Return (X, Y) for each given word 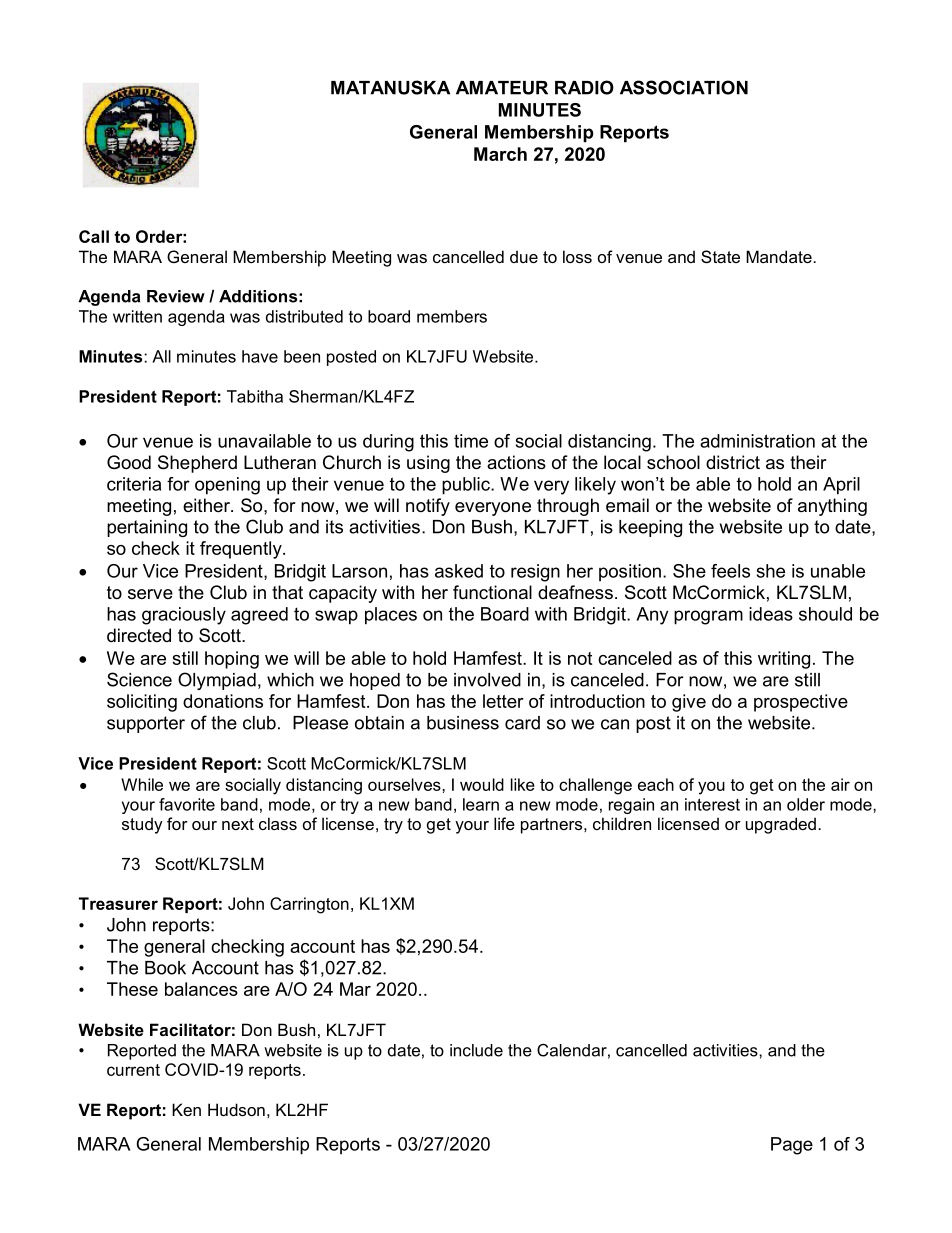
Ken (186, 1109)
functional (492, 592)
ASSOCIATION (684, 87)
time (471, 441)
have (260, 356)
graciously (184, 616)
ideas (771, 614)
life (504, 823)
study (142, 825)
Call (94, 236)
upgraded (781, 825)
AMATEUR (502, 88)
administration (757, 441)
